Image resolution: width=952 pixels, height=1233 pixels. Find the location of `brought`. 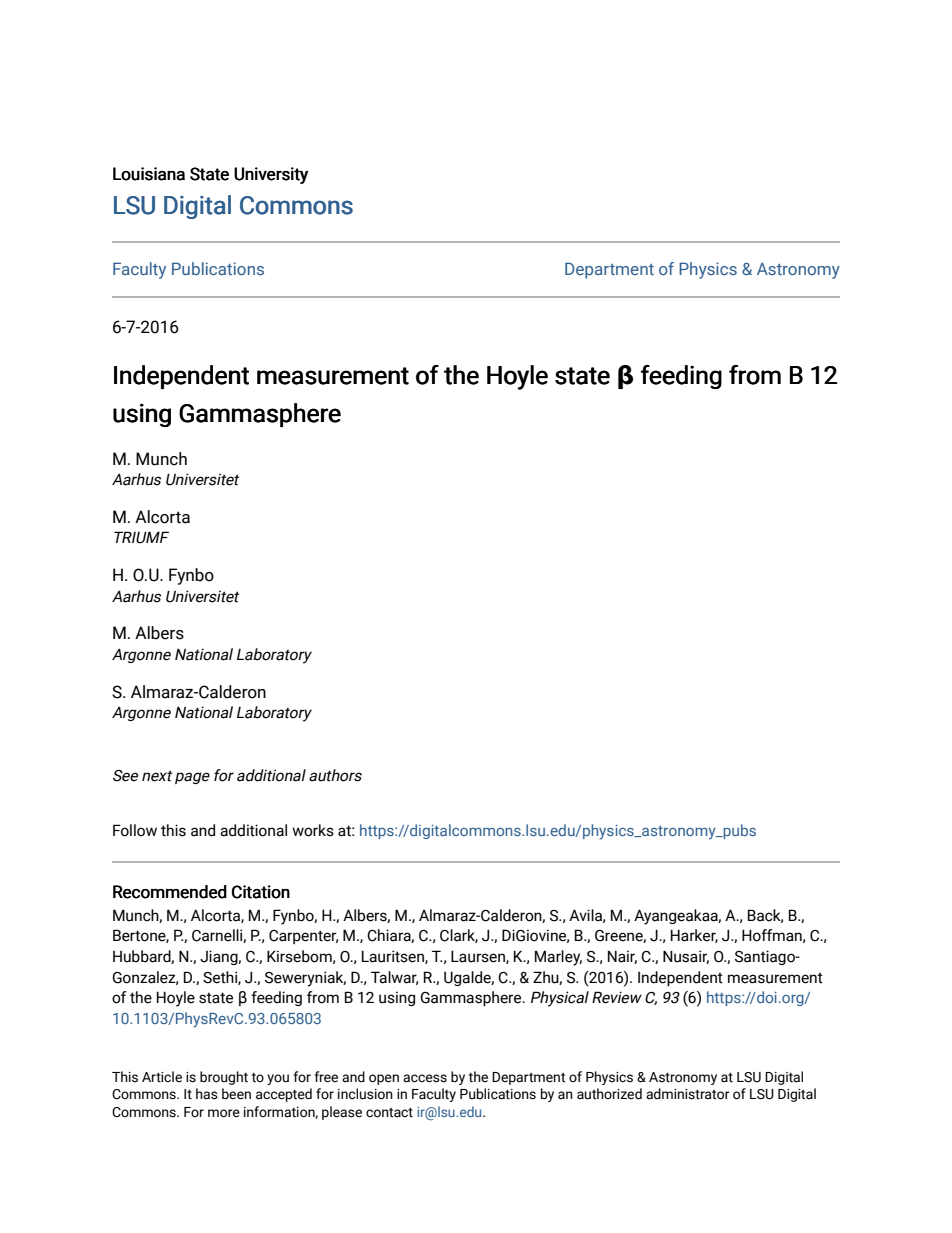

brought is located at coordinates (224, 1078).
